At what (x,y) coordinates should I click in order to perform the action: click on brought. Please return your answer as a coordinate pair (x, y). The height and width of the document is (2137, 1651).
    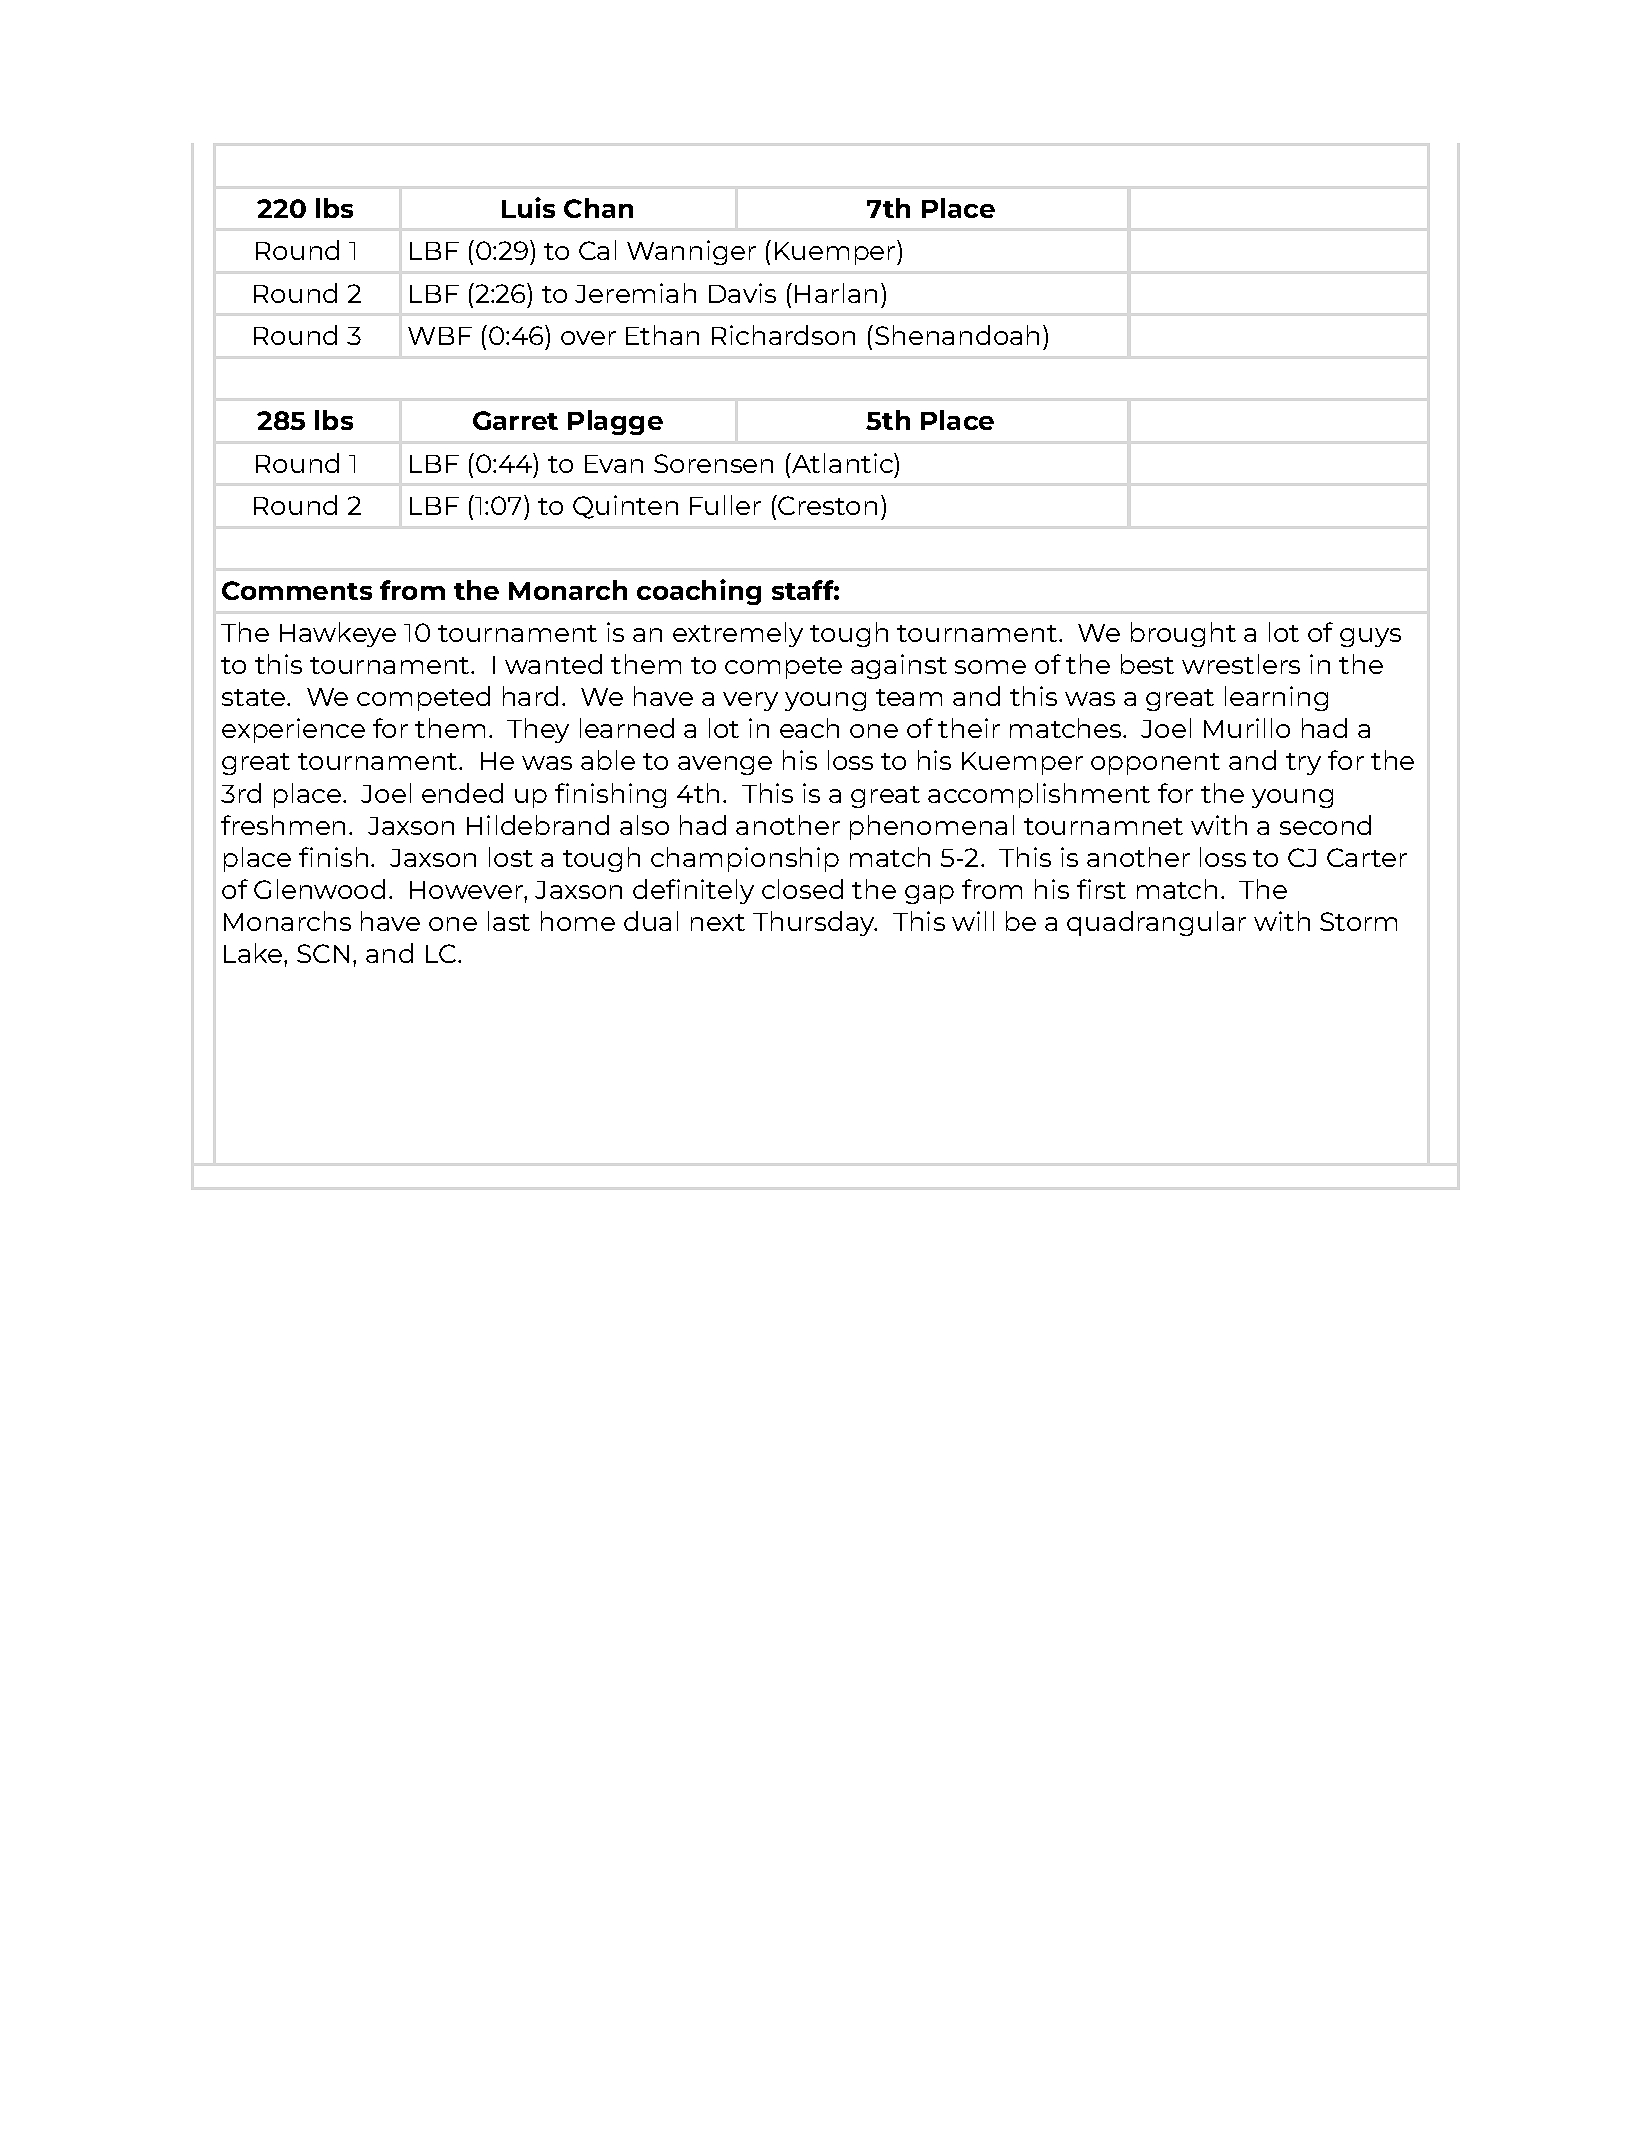
    Looking at the image, I should click on (1183, 634).
